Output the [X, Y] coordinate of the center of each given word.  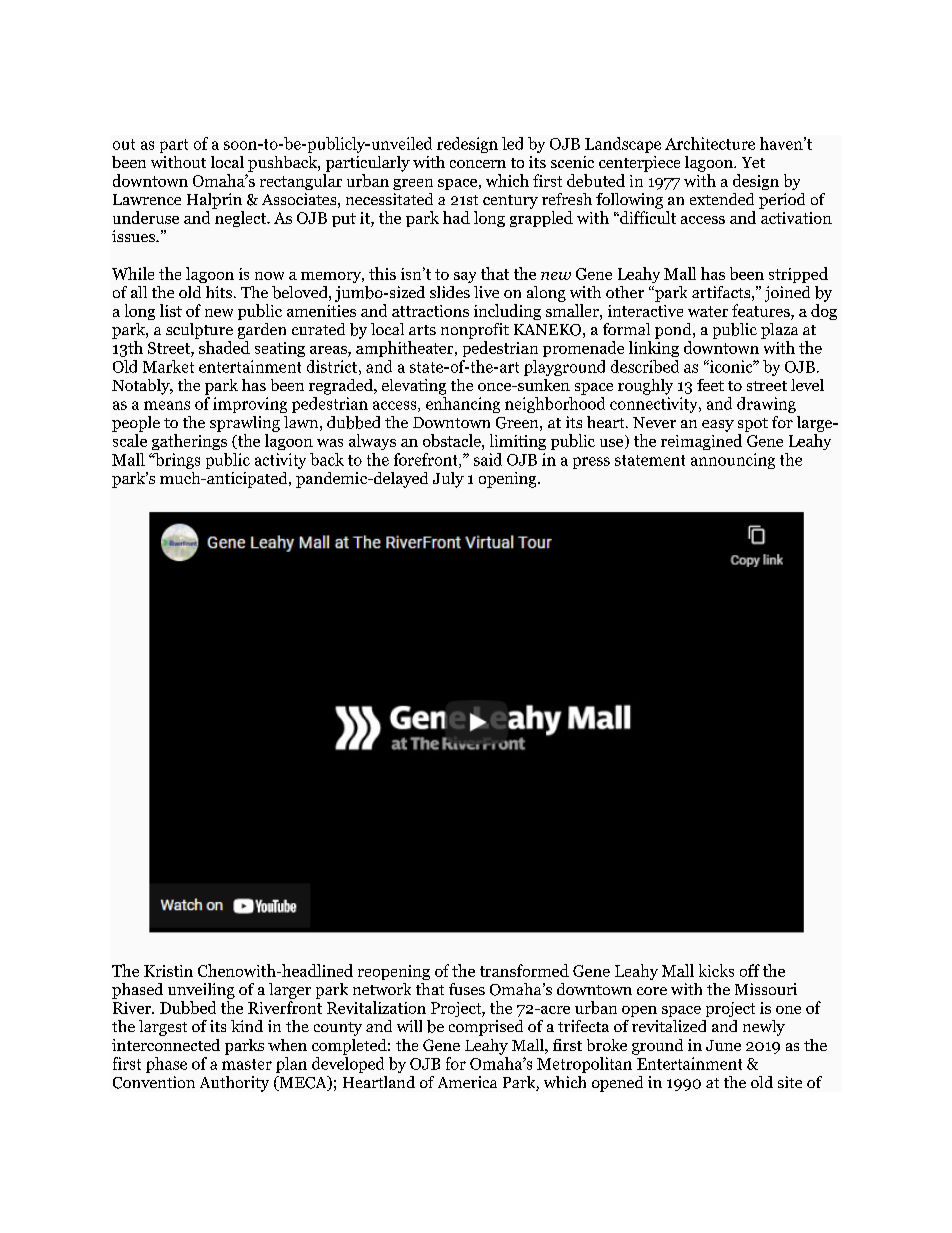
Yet [753, 162]
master [247, 1064]
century [510, 202]
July [448, 480]
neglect [241, 219]
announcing [733, 461]
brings [176, 461]
